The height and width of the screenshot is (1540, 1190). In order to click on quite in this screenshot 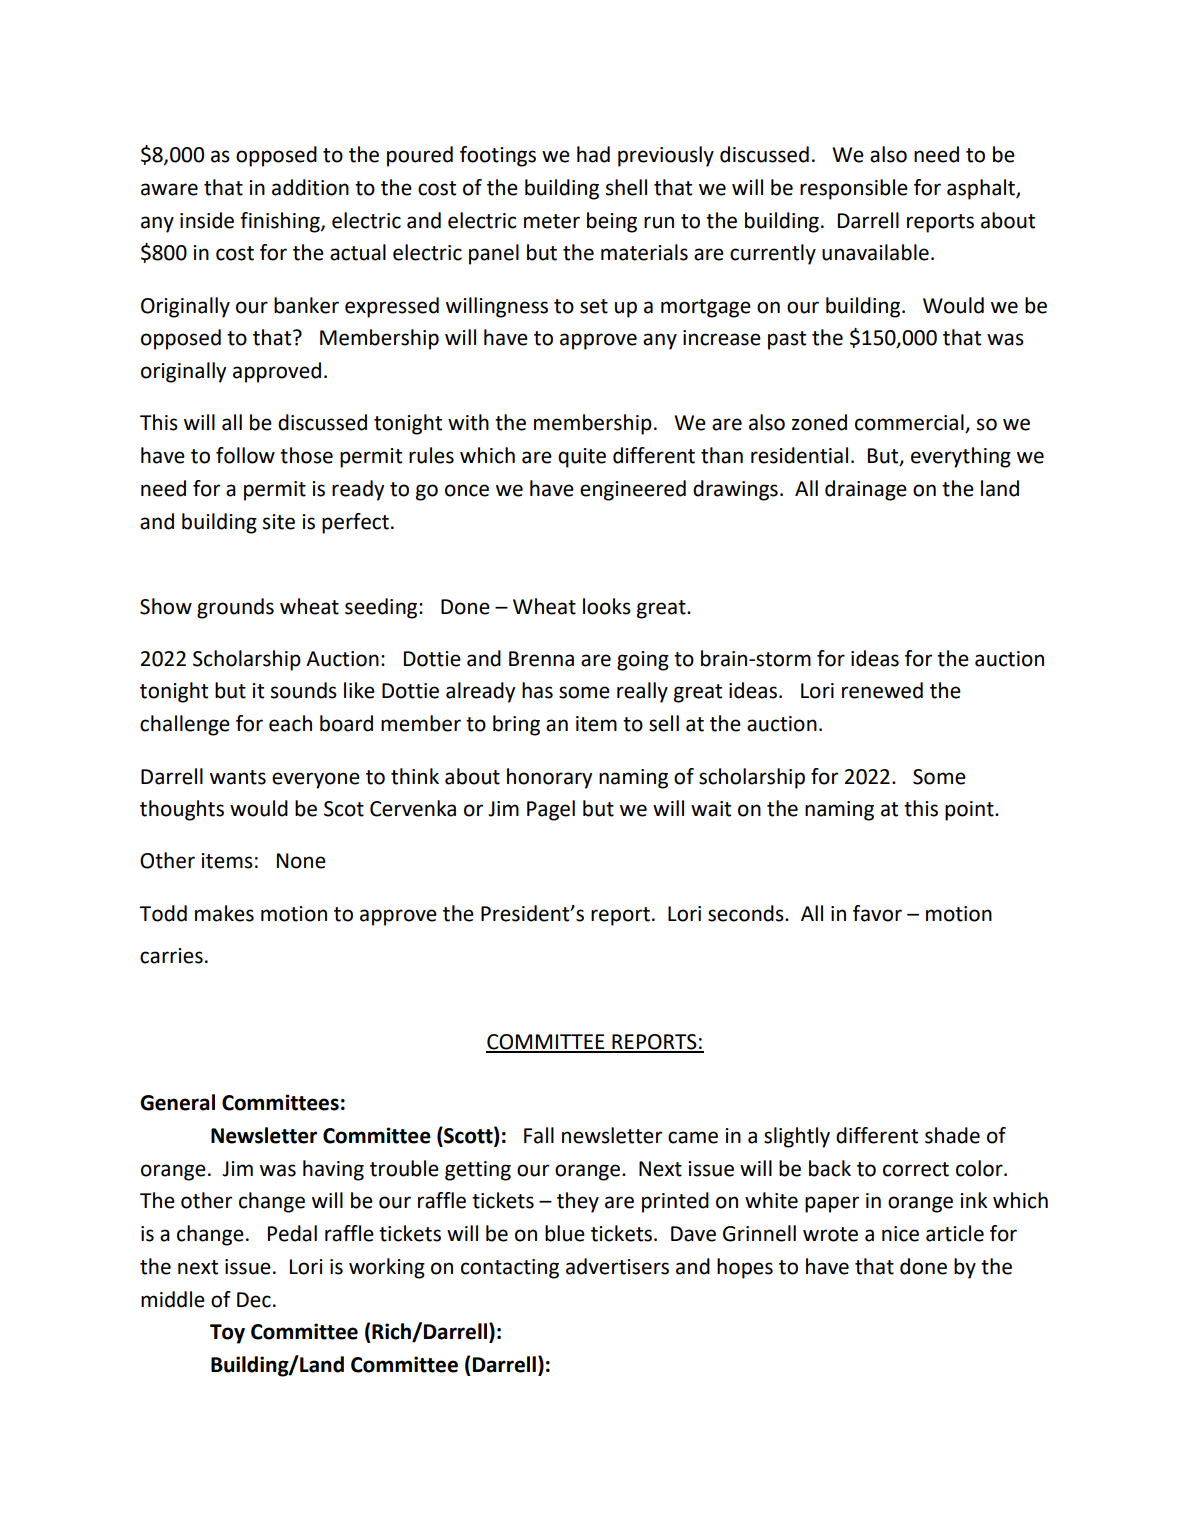, I will do `click(582, 458)`.
